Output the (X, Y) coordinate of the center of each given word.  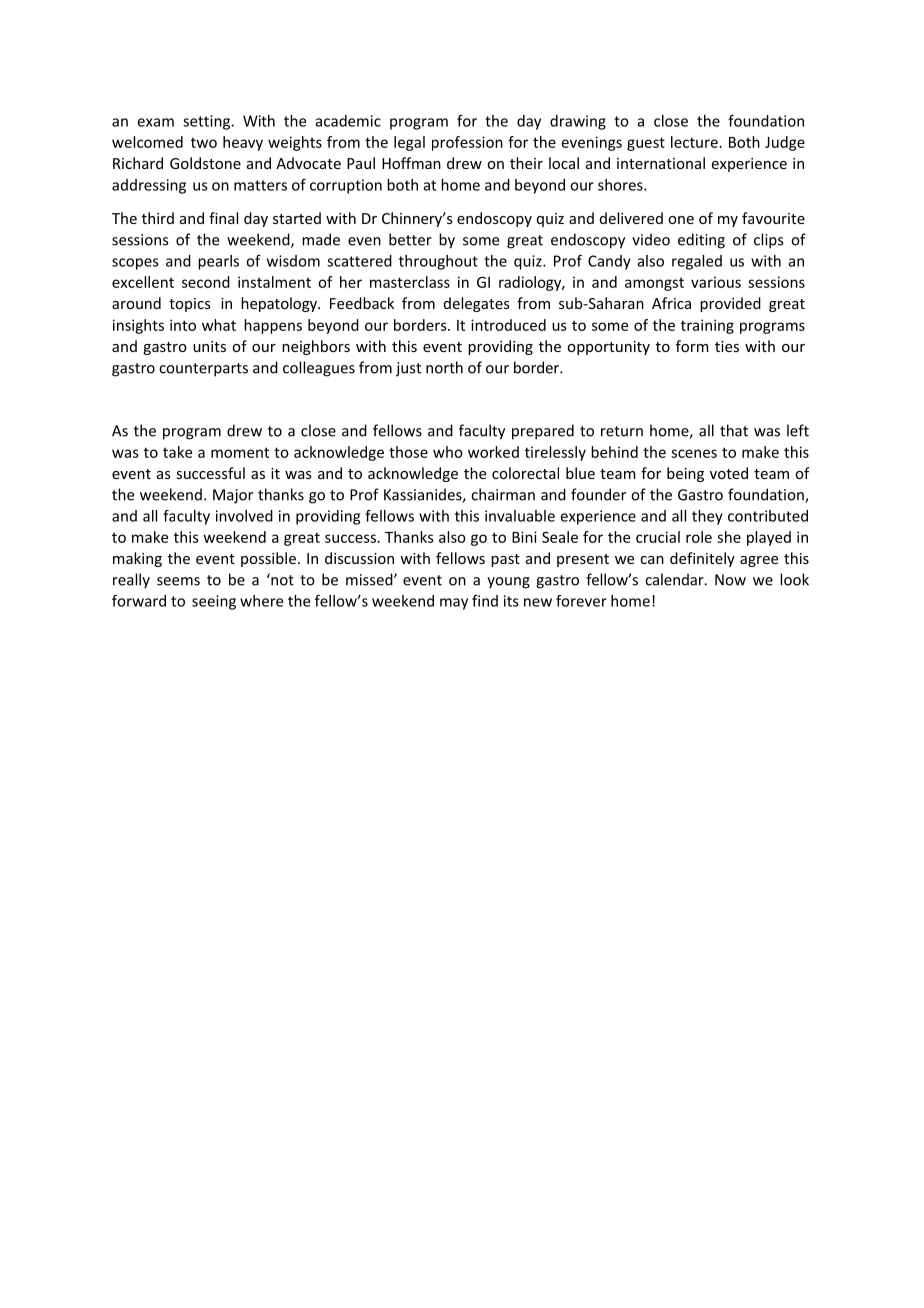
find (485, 601)
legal (409, 143)
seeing (214, 602)
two (204, 142)
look (794, 579)
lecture (694, 142)
